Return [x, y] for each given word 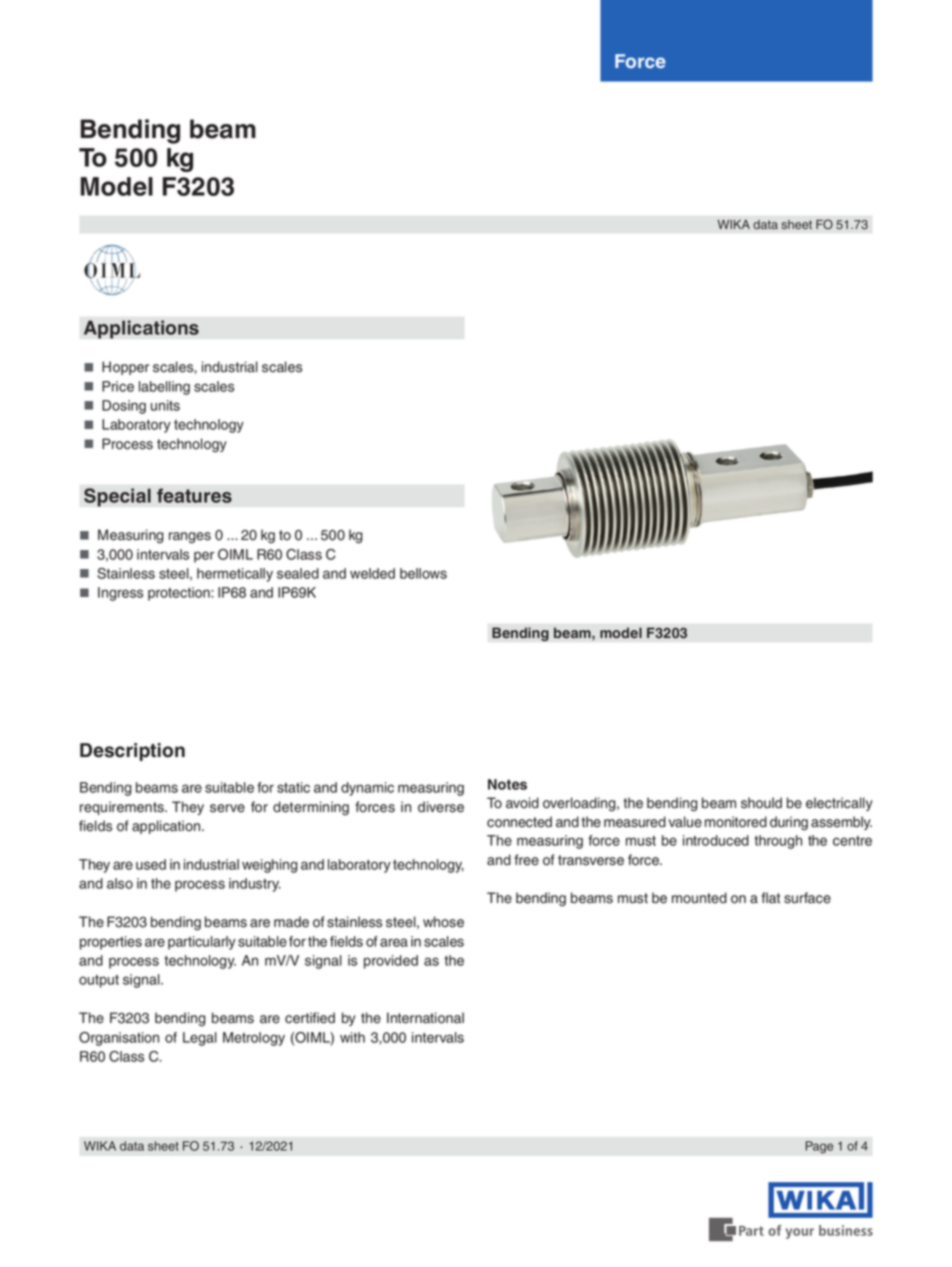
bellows [423, 573]
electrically [839, 804]
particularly [202, 943]
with [352, 1037]
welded [372, 573]
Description [132, 752]
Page [819, 1147]
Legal [200, 1039]
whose [443, 922]
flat [771, 898]
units [165, 405]
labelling [164, 388]
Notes [507, 784]
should [761, 803]
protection [180, 594]
